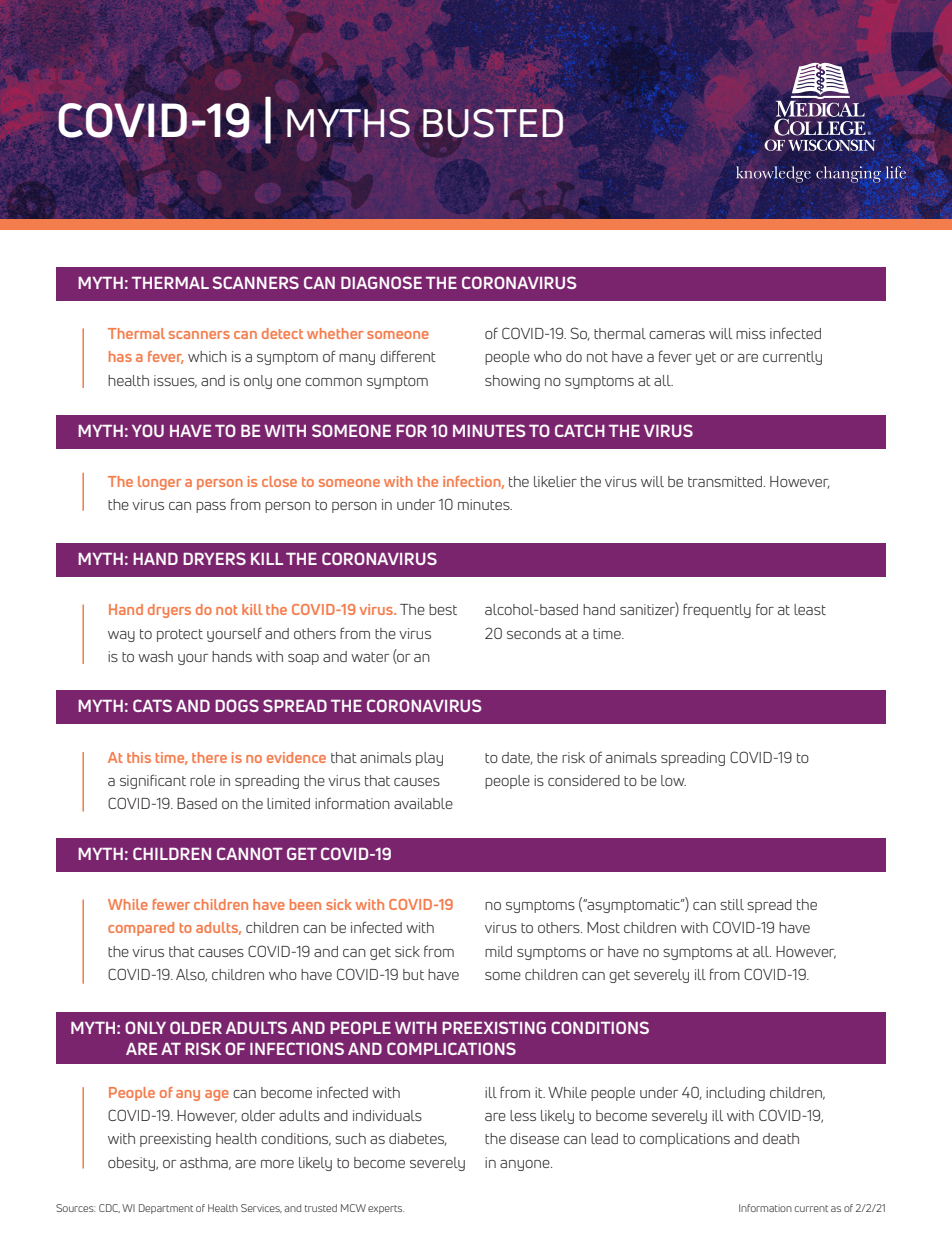 The height and width of the image is (1233, 952). What do you see at coordinates (423, 803) in the image?
I see `available` at bounding box center [423, 803].
